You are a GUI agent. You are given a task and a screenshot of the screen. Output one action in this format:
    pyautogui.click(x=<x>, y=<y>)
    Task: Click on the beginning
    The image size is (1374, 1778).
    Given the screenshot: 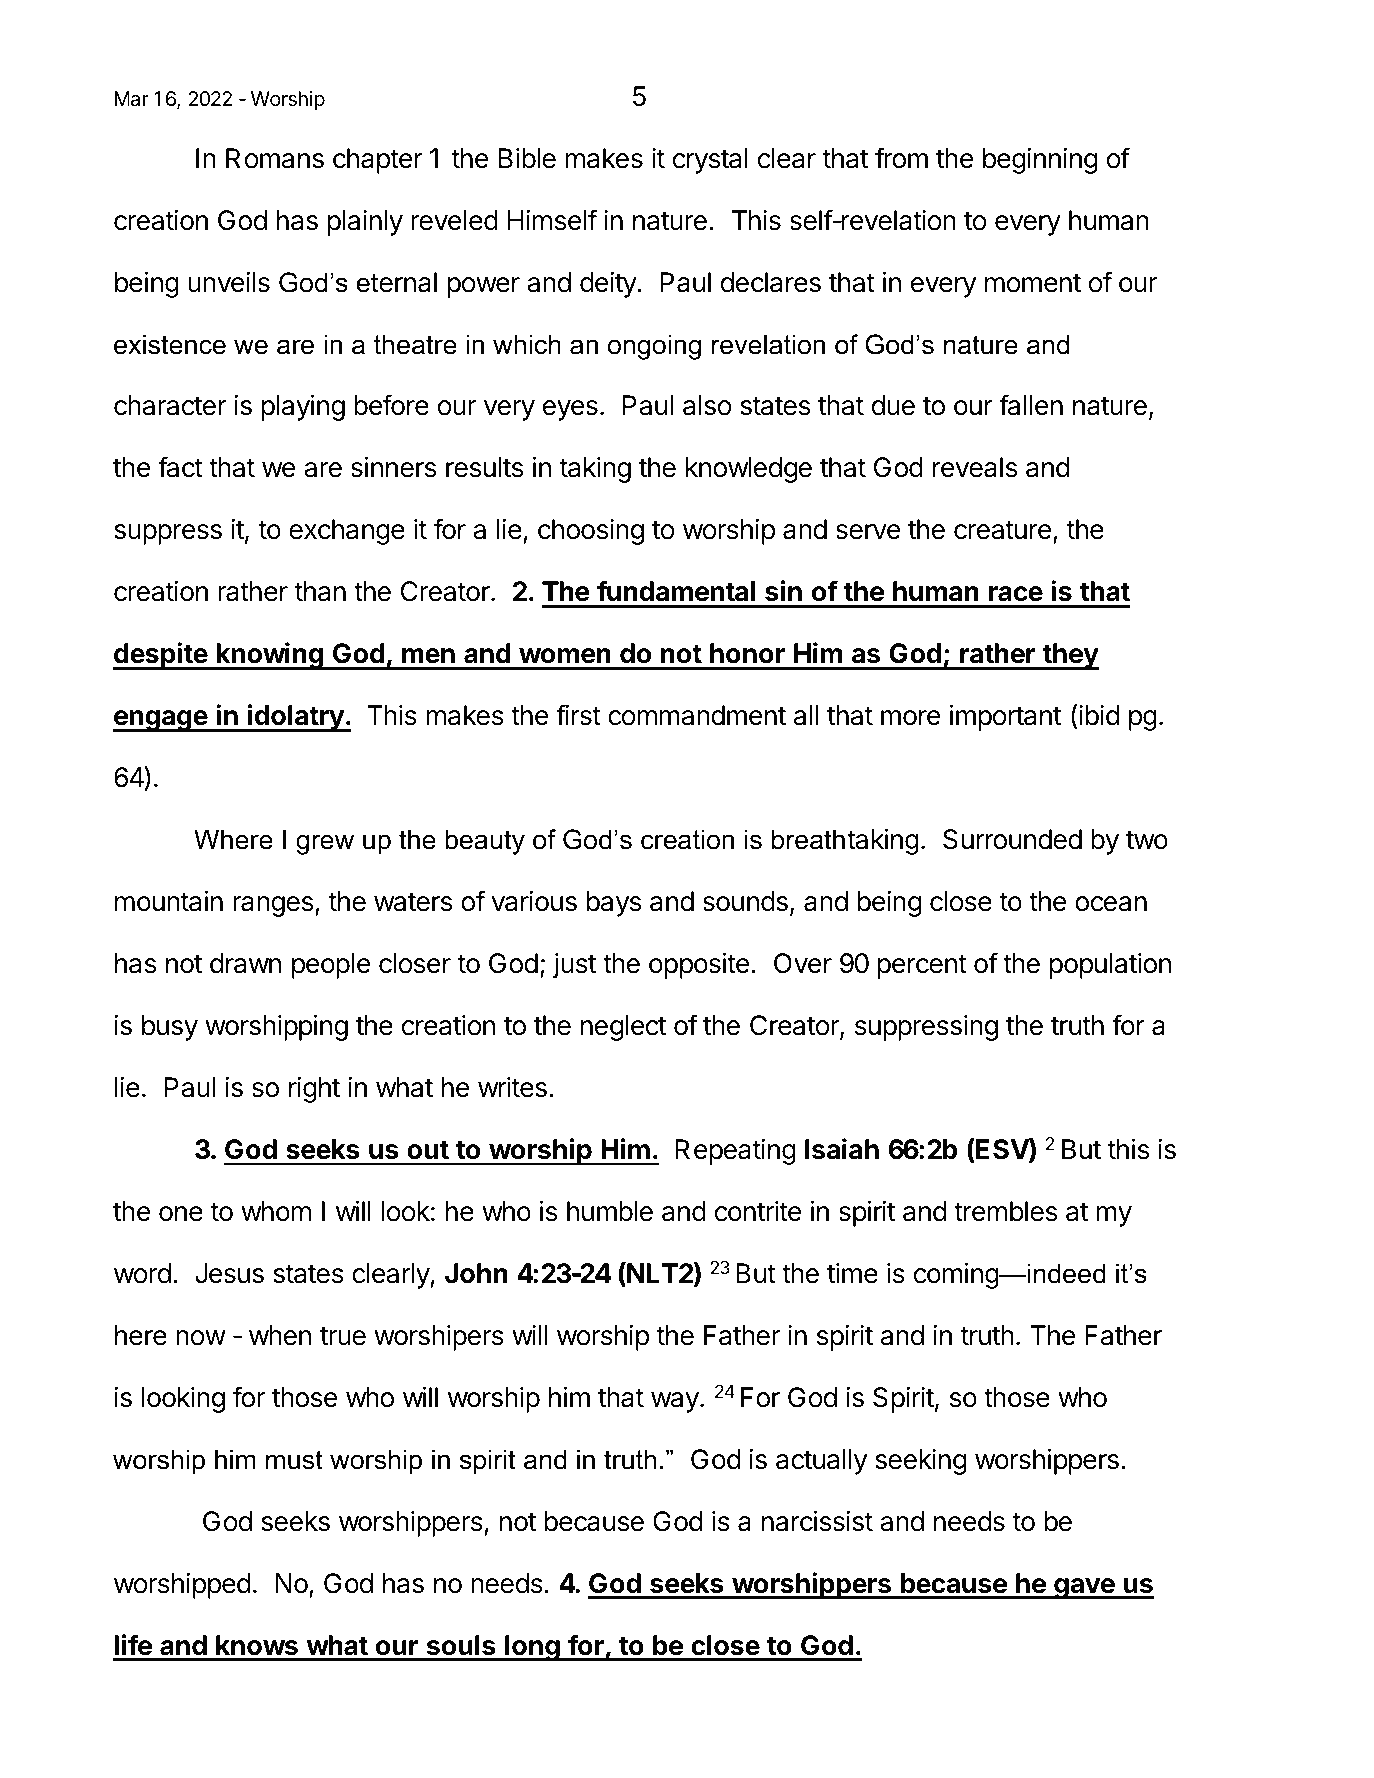 What is the action you would take?
    pyautogui.click(x=1040, y=161)
